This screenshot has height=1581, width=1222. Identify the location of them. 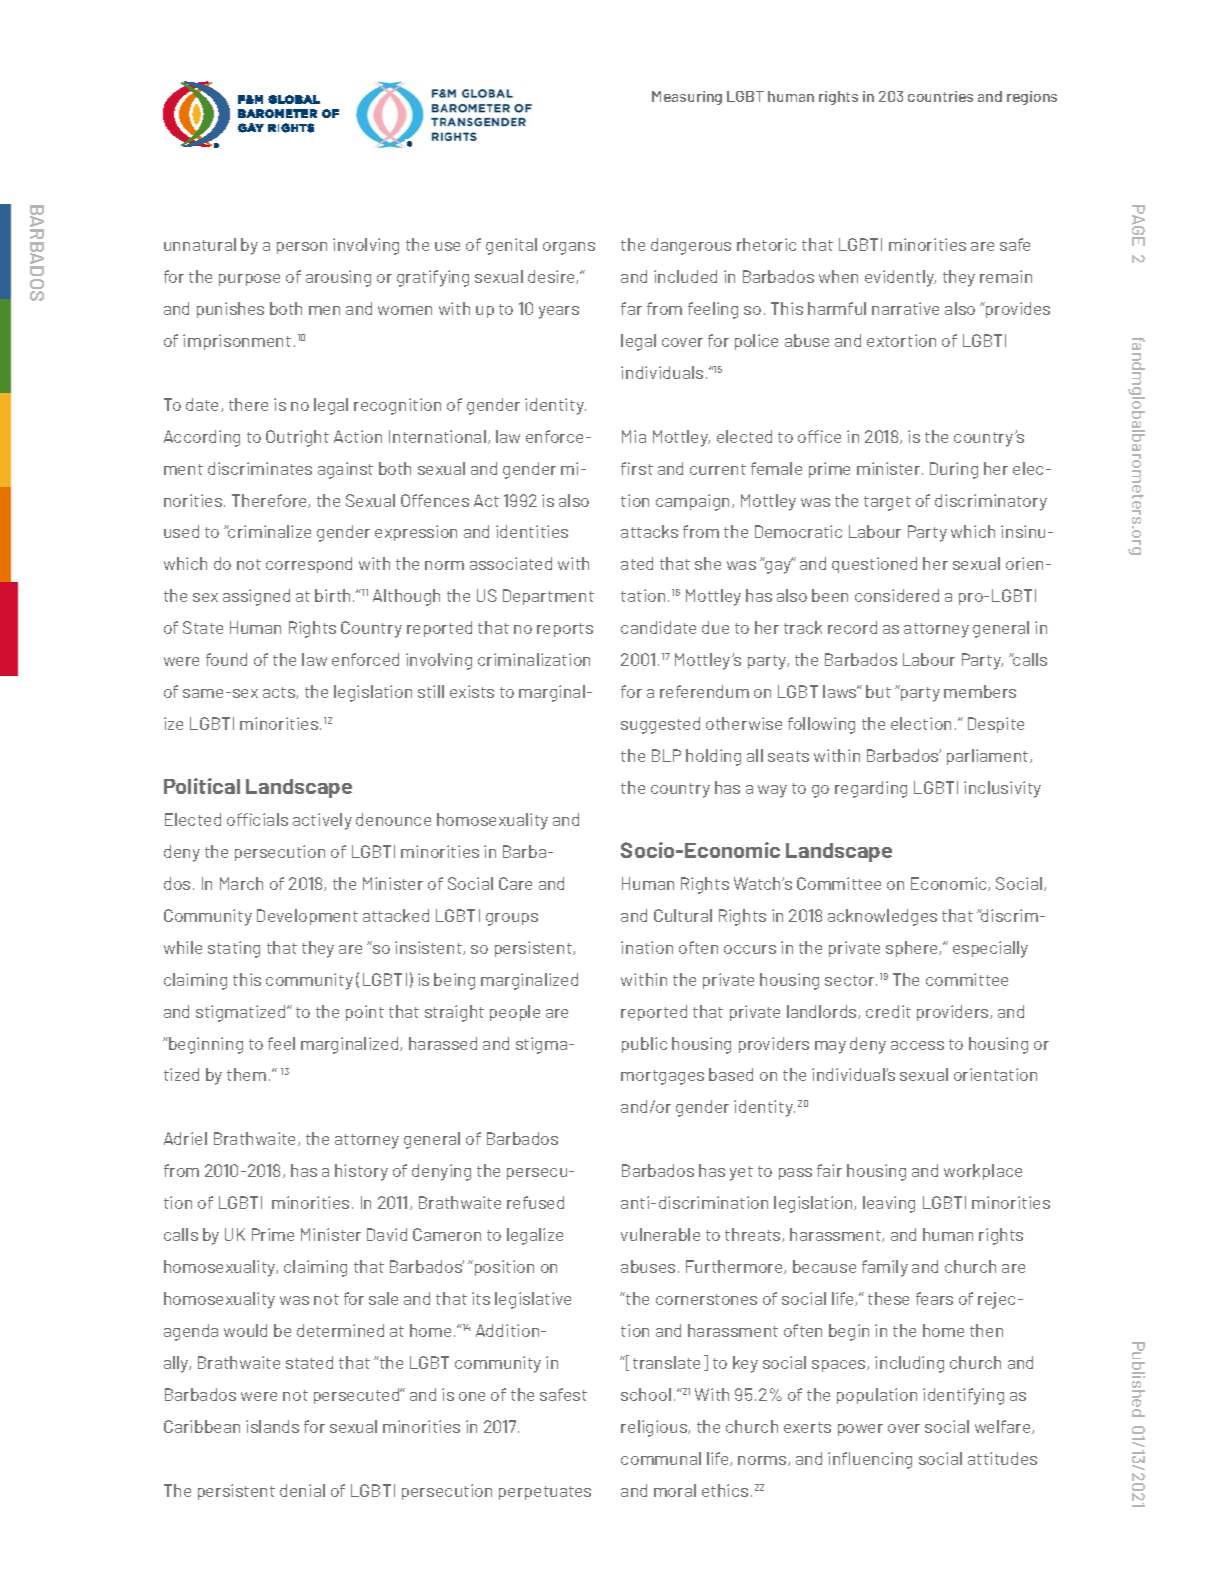
(246, 1074).
